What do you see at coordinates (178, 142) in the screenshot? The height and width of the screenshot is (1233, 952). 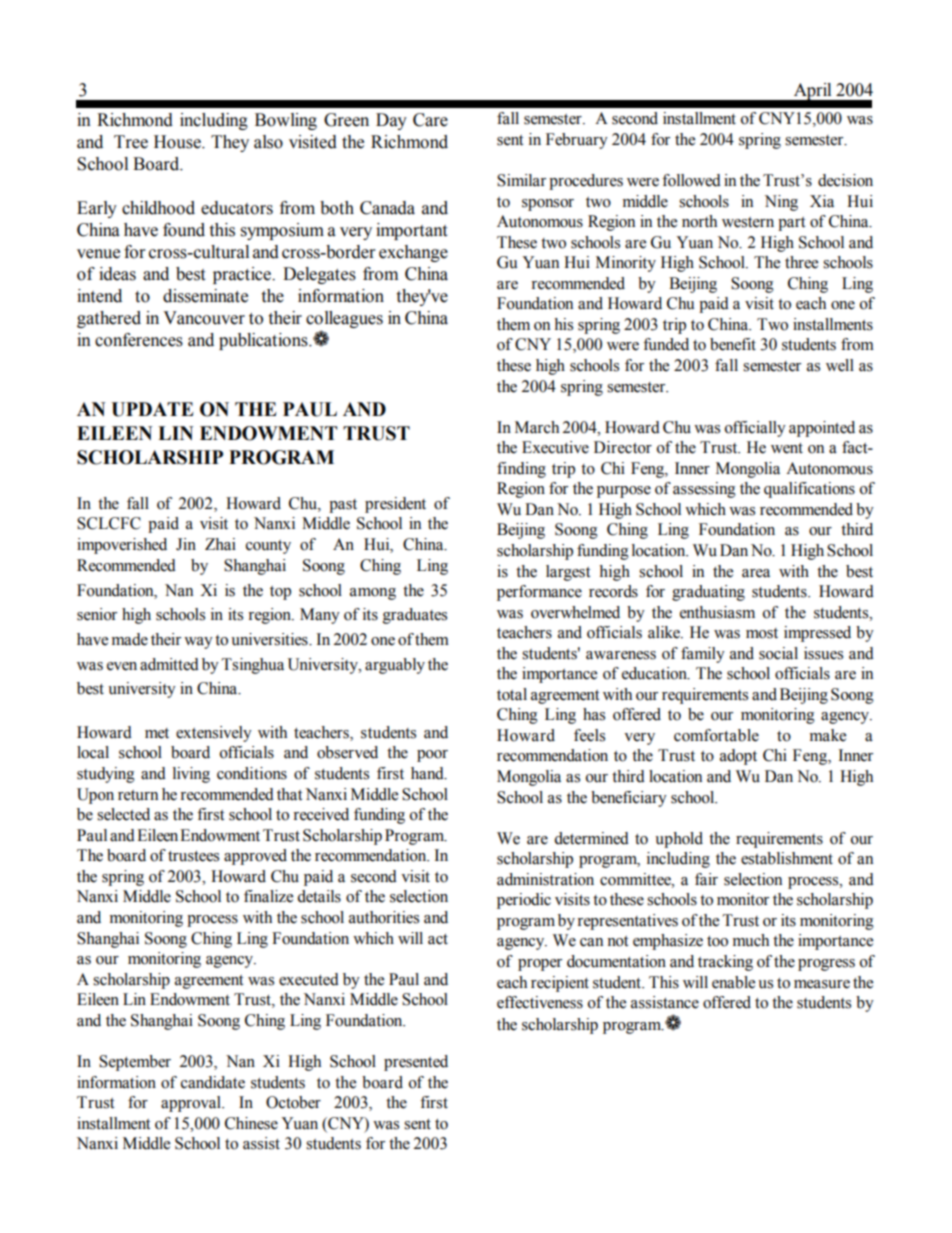 I see `House` at bounding box center [178, 142].
